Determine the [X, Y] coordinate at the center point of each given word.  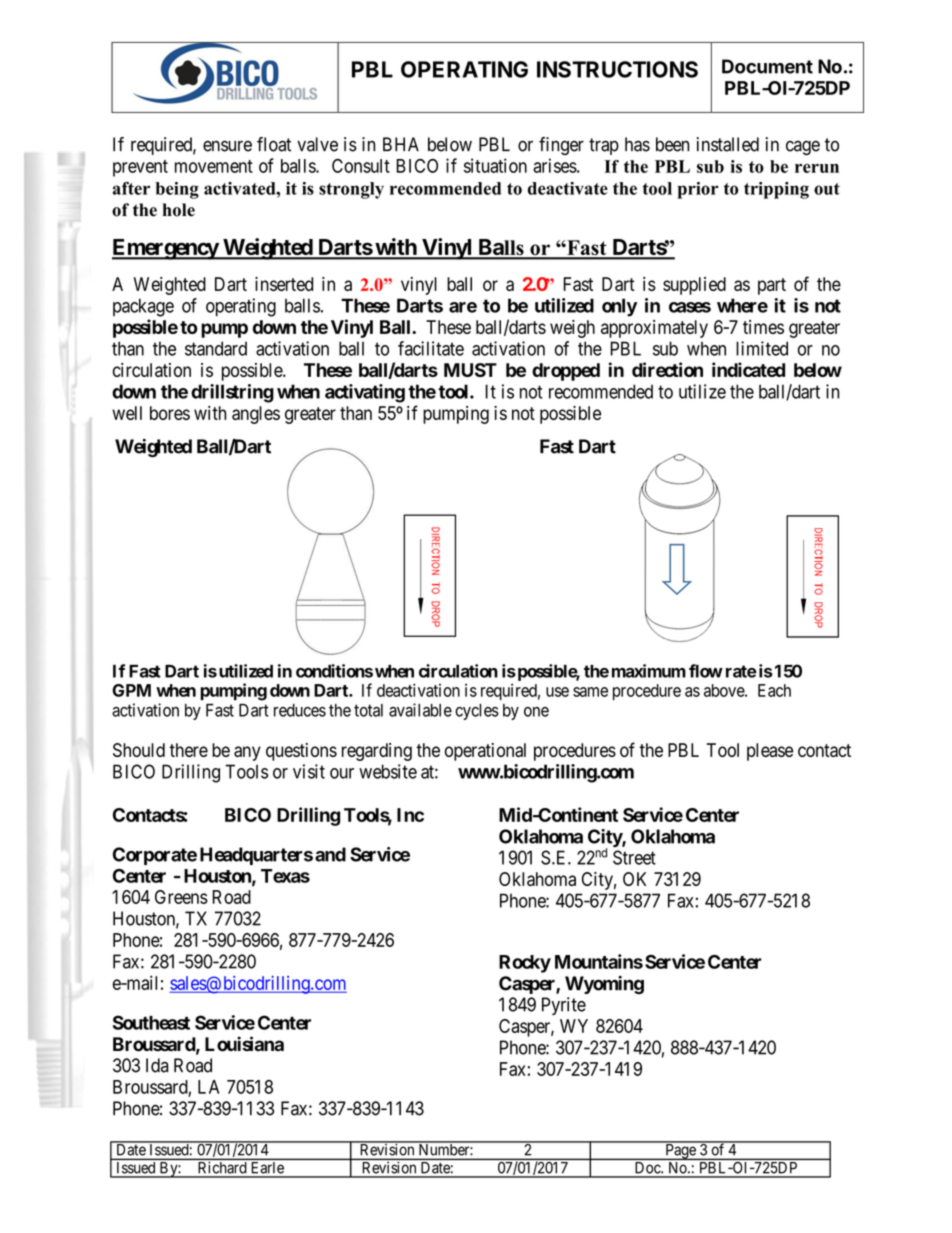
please [770, 752]
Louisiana [244, 1044]
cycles [477, 712]
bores [170, 413]
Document [767, 66]
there [188, 750]
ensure [227, 146]
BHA [401, 144]
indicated [748, 369]
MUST [470, 370]
